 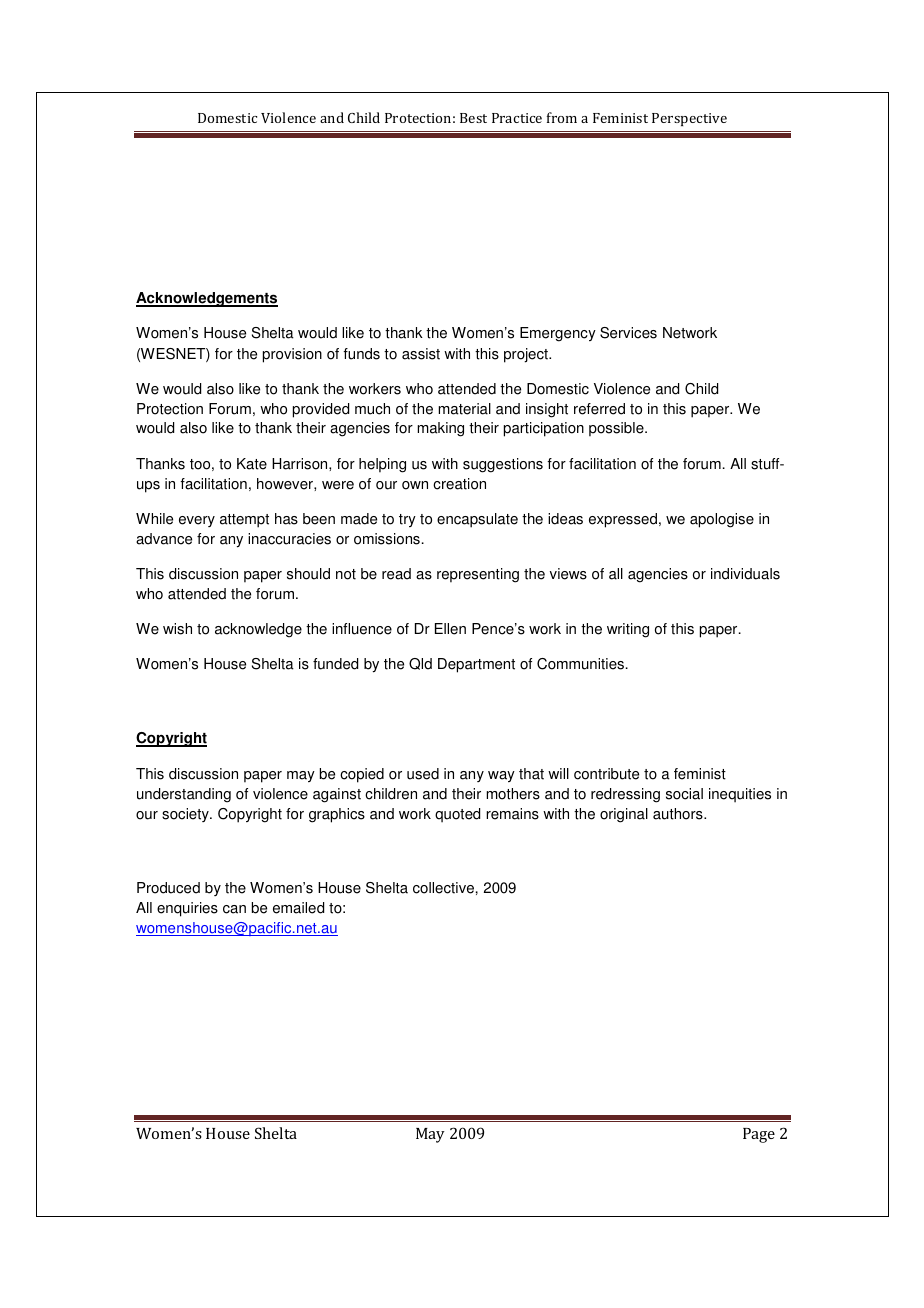 I want to click on apologise, so click(x=722, y=520).
